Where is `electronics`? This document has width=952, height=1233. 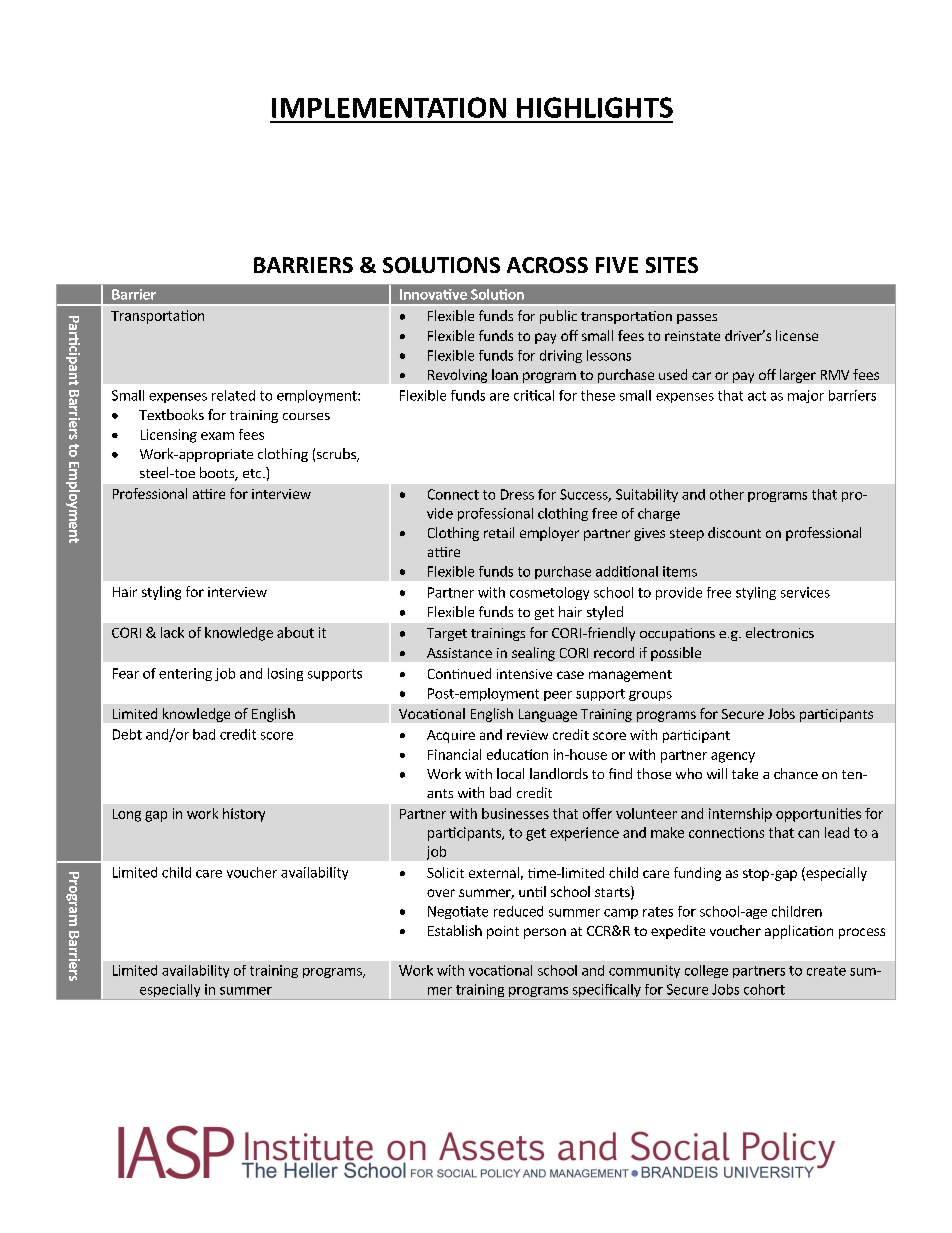
electronics is located at coordinates (780, 632).
